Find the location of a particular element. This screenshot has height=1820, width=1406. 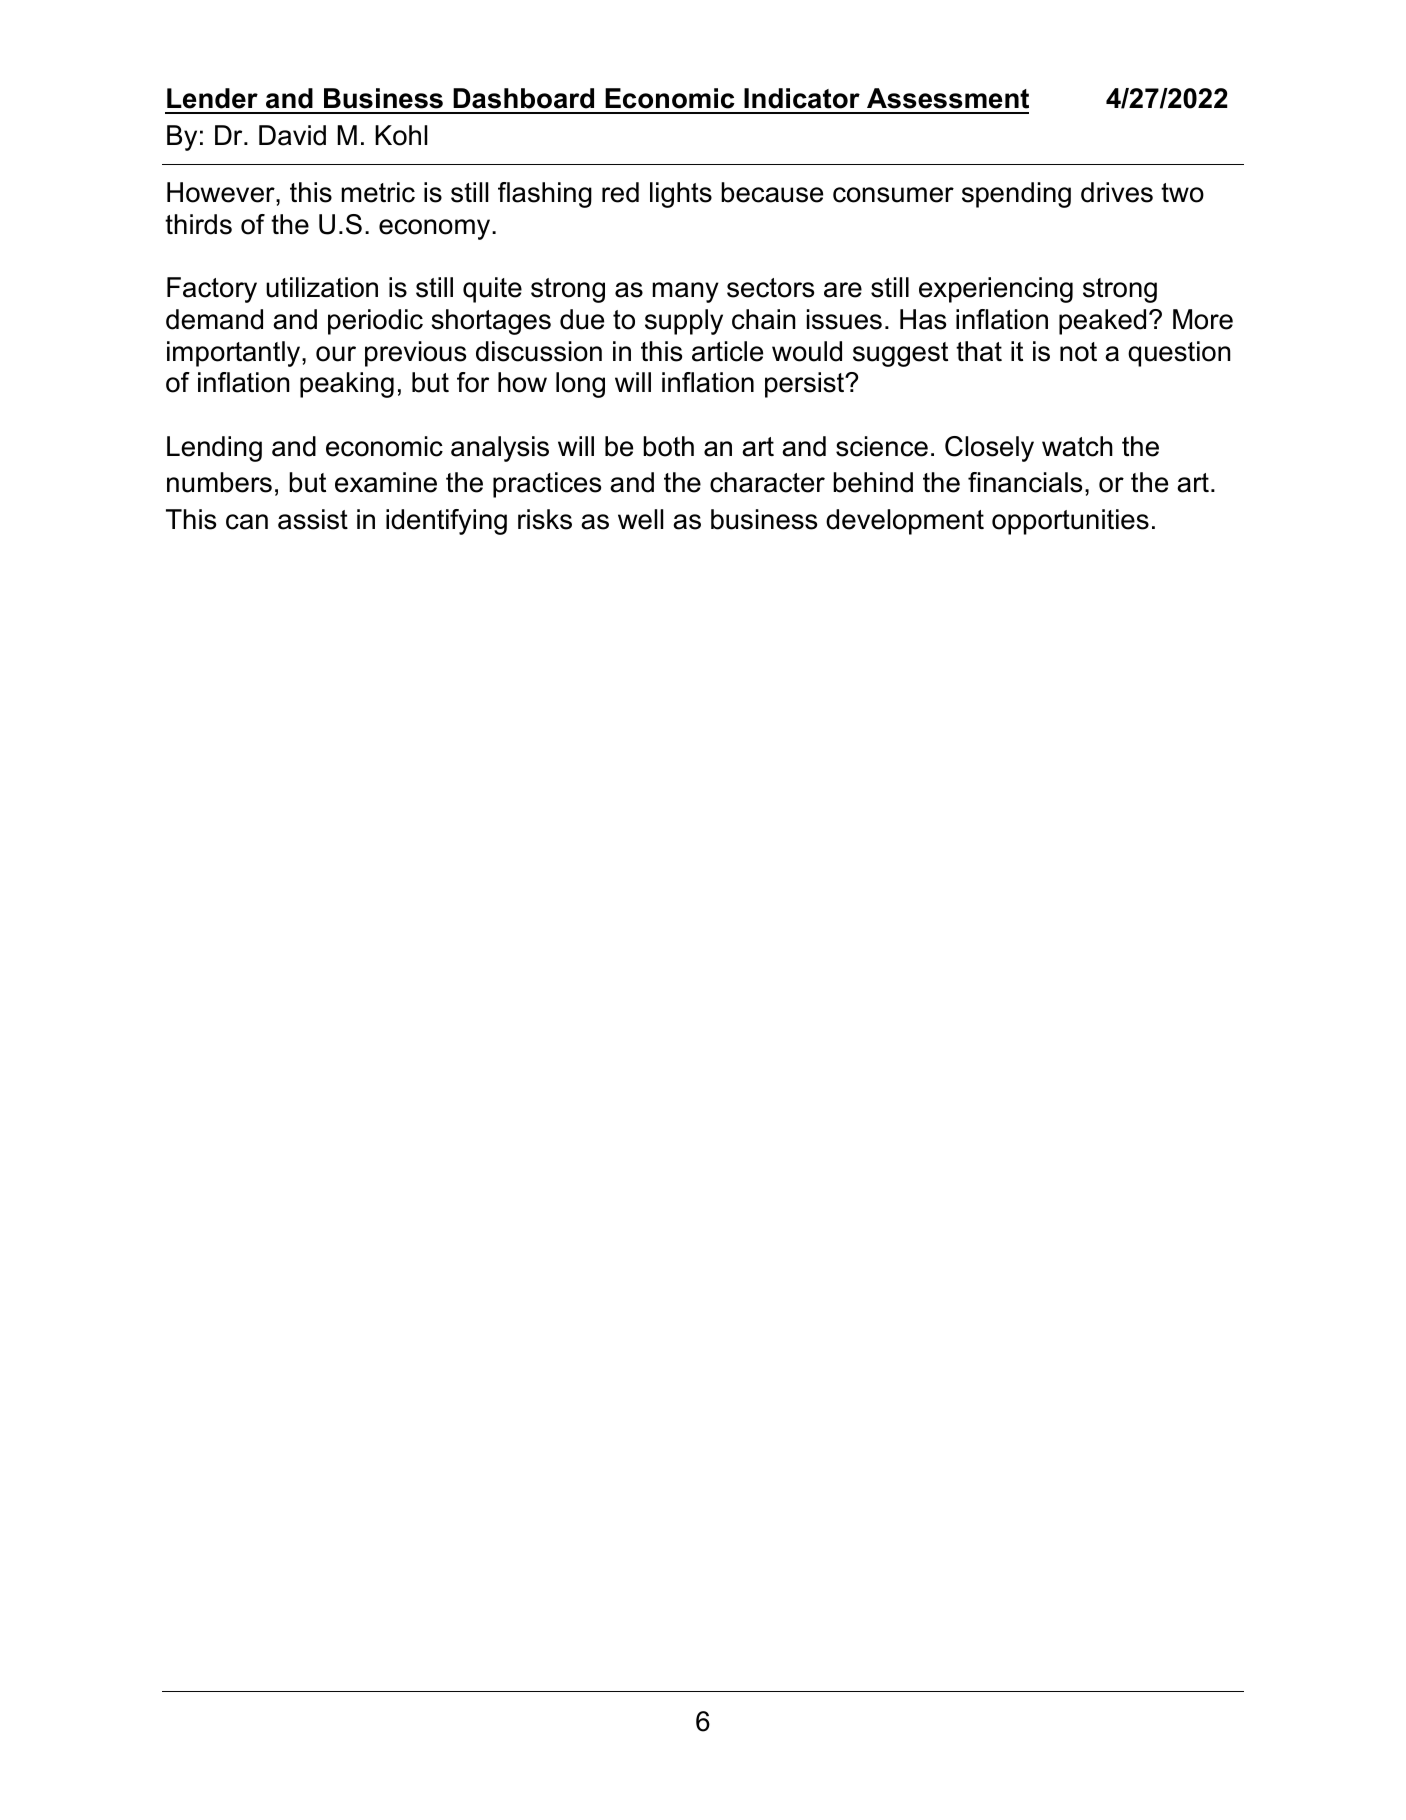

assist is located at coordinates (313, 519).
